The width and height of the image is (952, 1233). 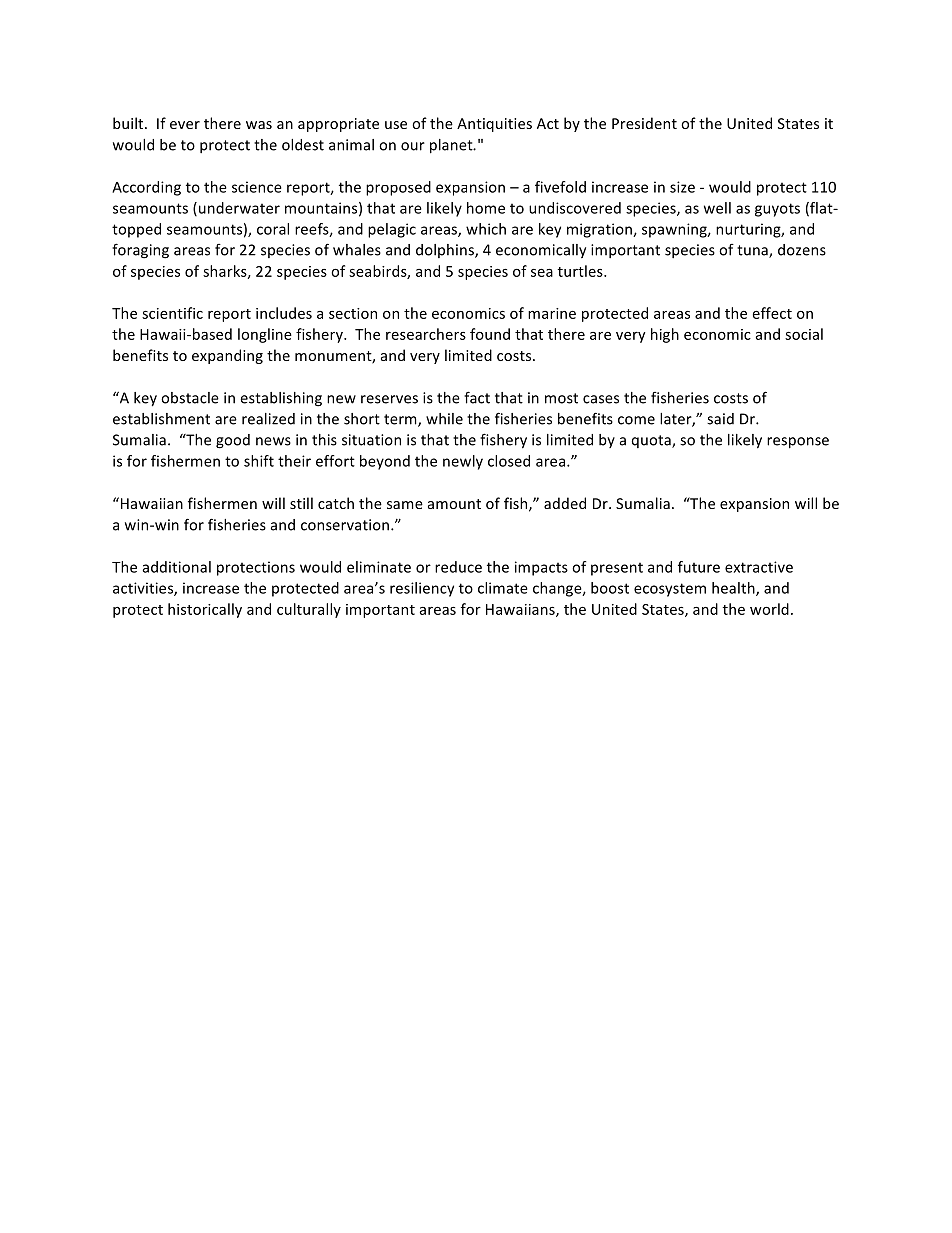 What do you see at coordinates (444, 419) in the image?
I see `while` at bounding box center [444, 419].
